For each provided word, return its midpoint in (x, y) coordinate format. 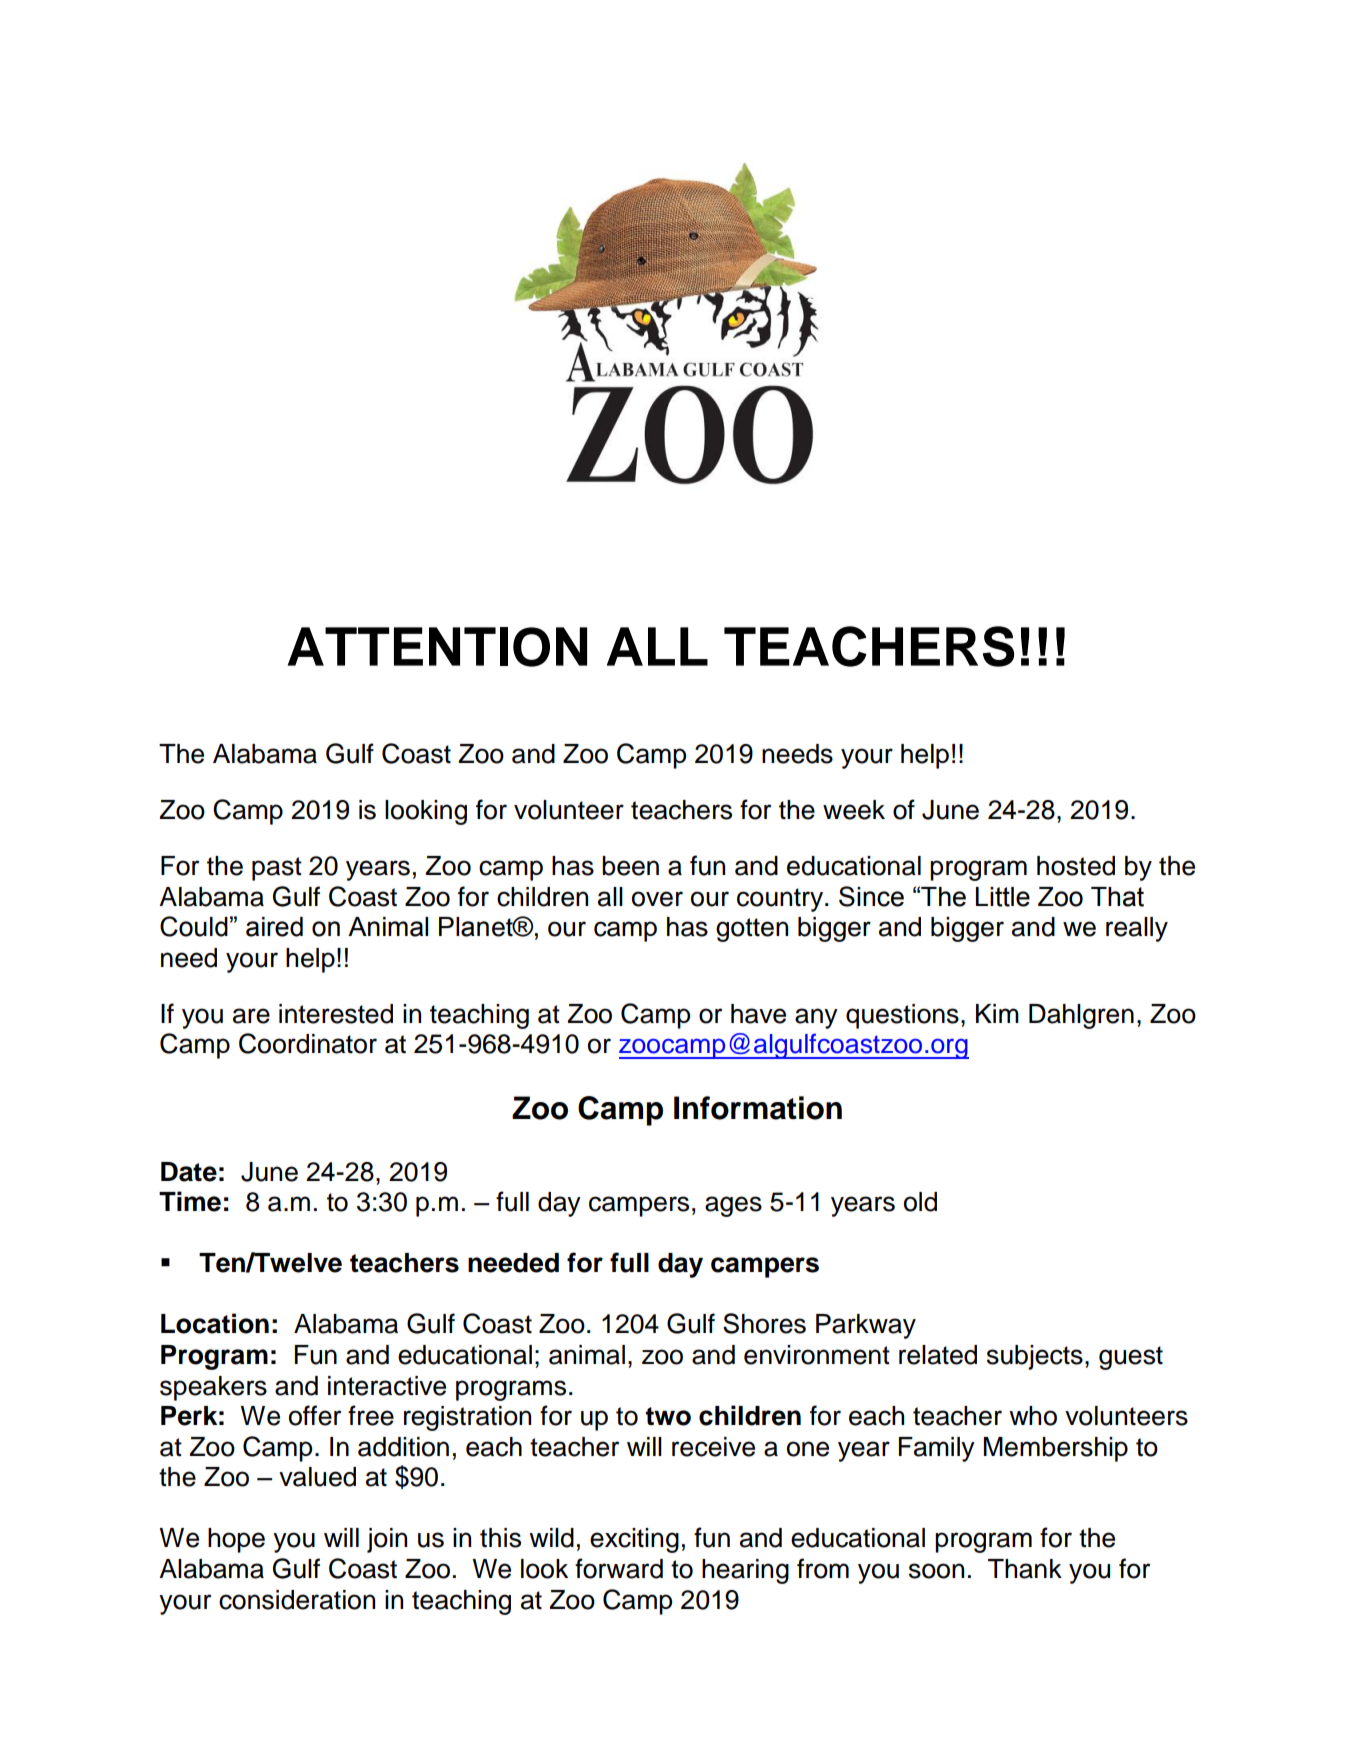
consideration (297, 1600)
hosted (1076, 866)
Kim (997, 1013)
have (758, 1014)
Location (215, 1323)
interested (336, 1014)
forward (619, 1568)
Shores (764, 1323)
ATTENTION (437, 647)
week (854, 810)
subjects (1035, 1357)
